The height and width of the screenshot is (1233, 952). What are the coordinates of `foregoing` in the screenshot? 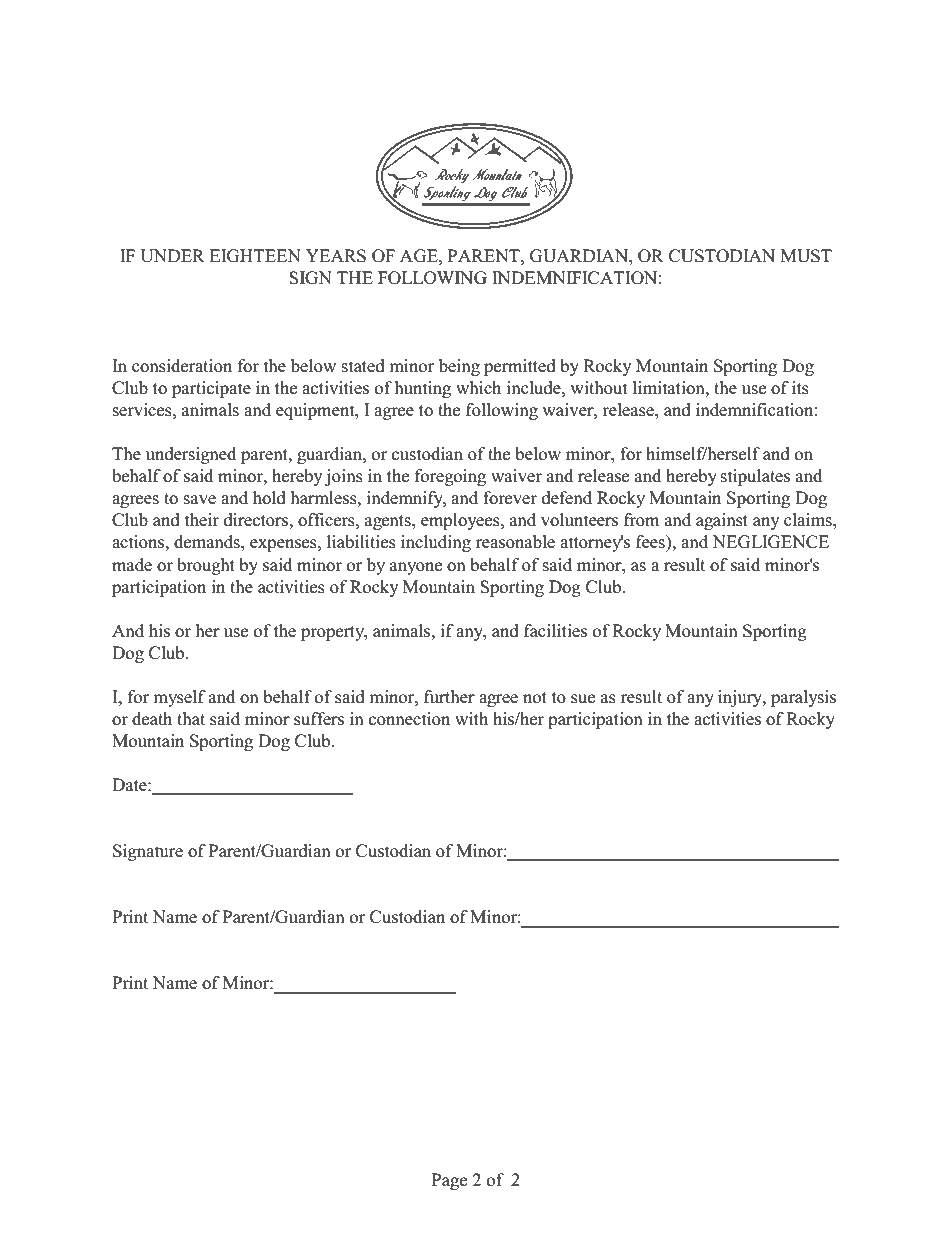 It's located at (450, 477).
